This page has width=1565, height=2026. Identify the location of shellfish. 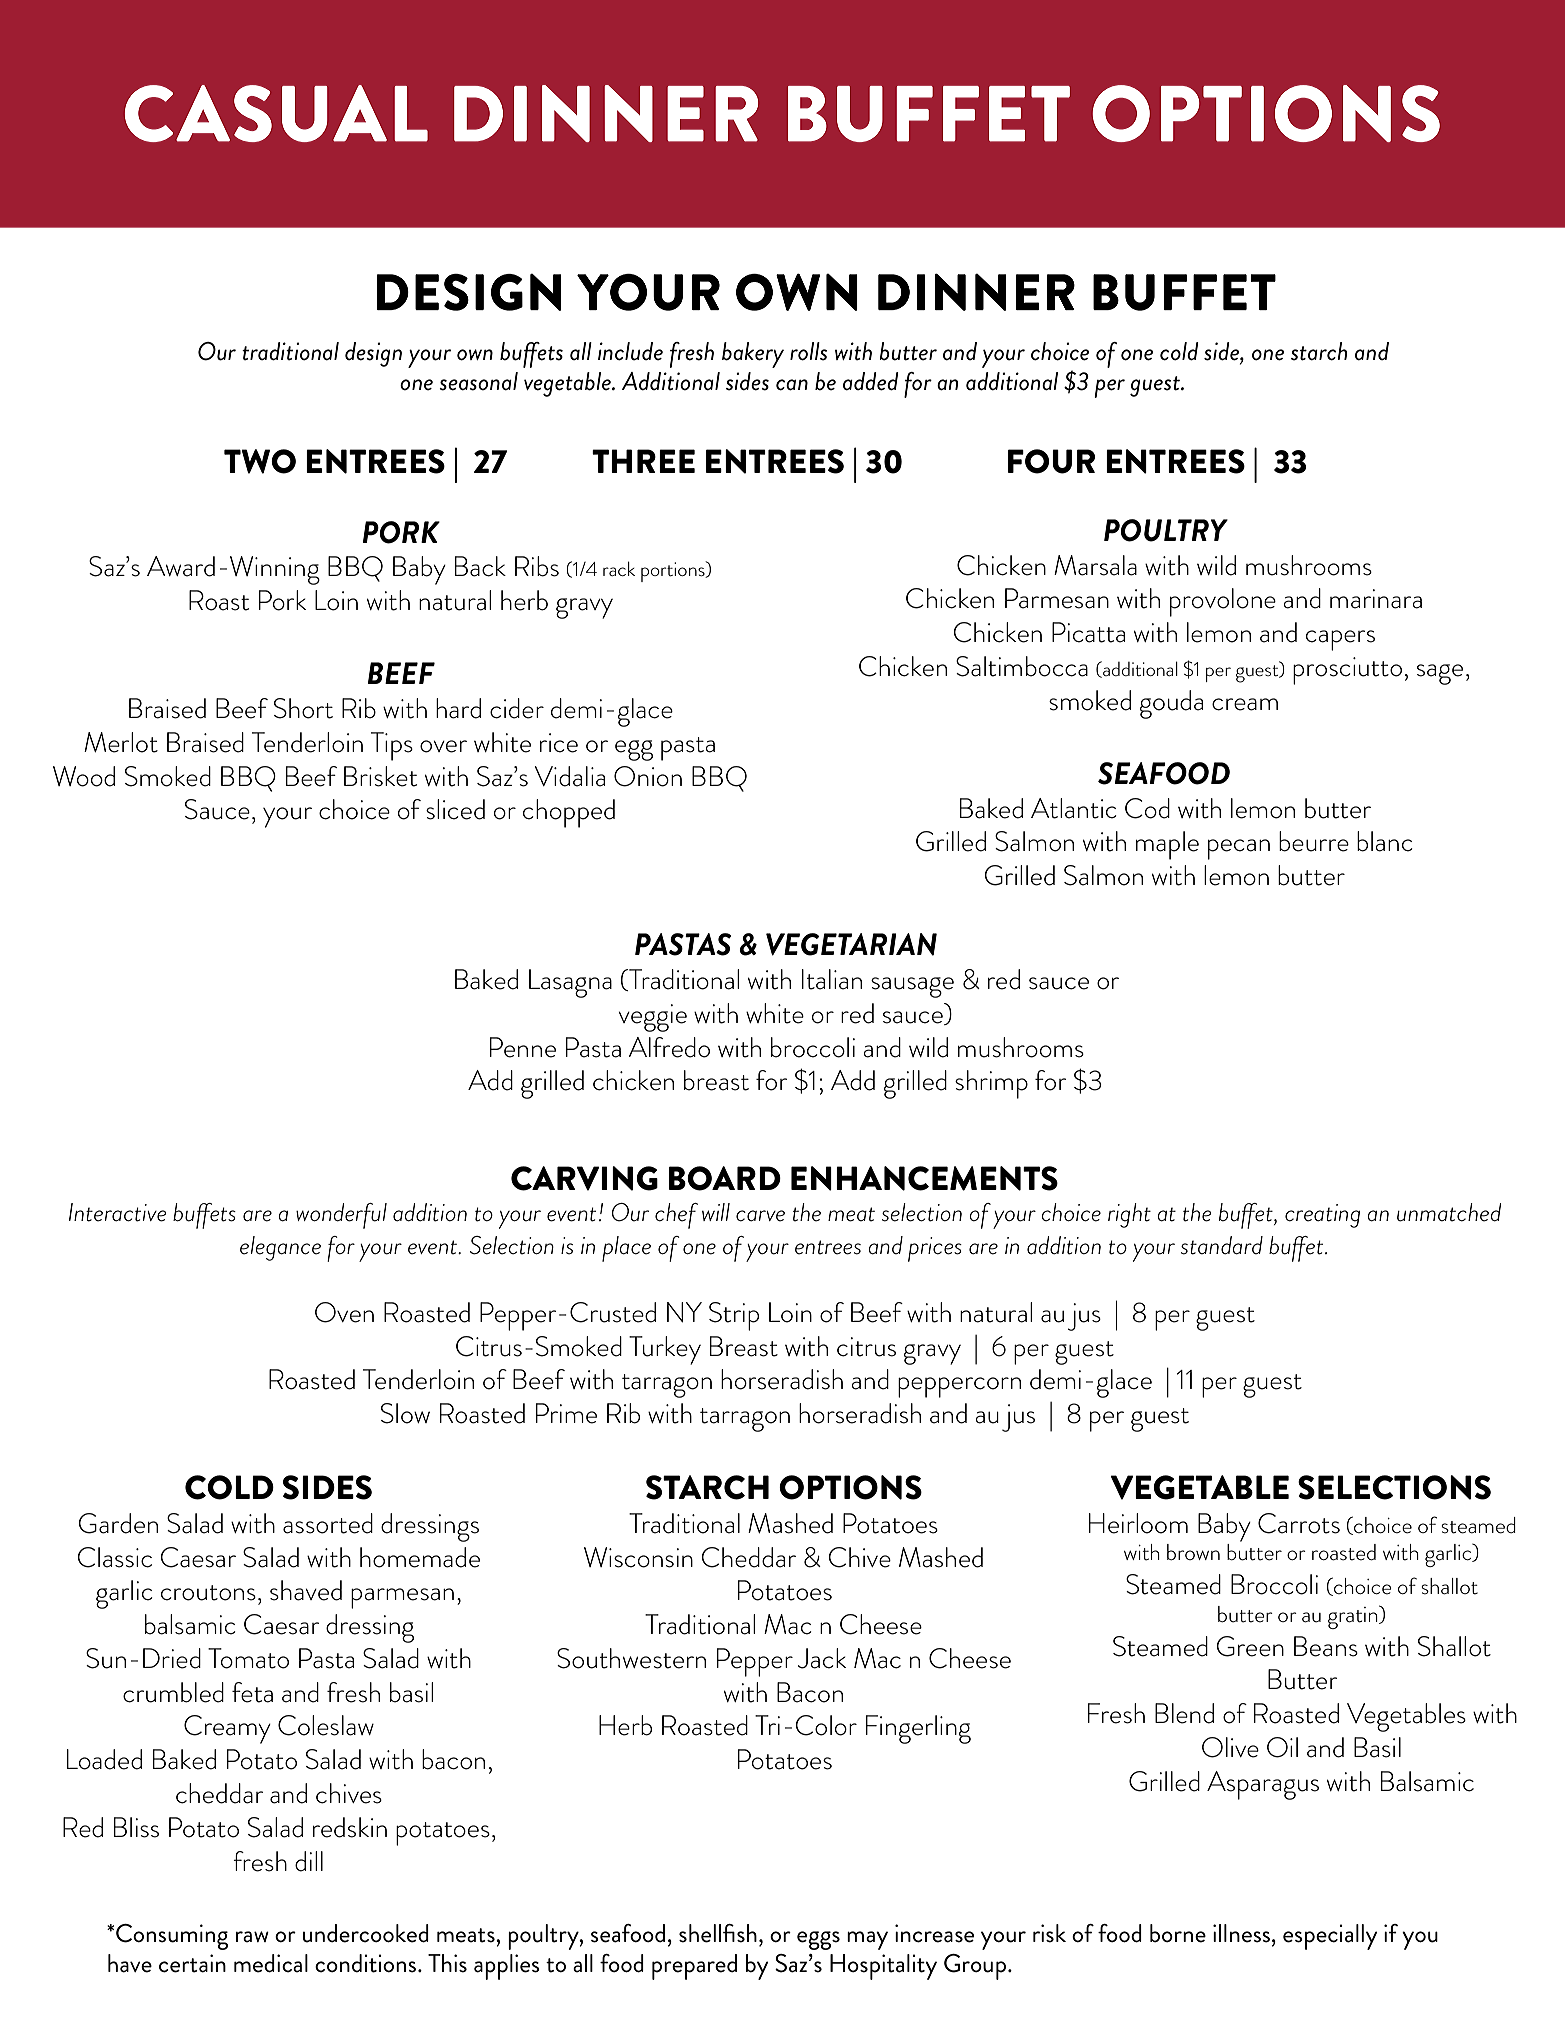
(718, 1933).
